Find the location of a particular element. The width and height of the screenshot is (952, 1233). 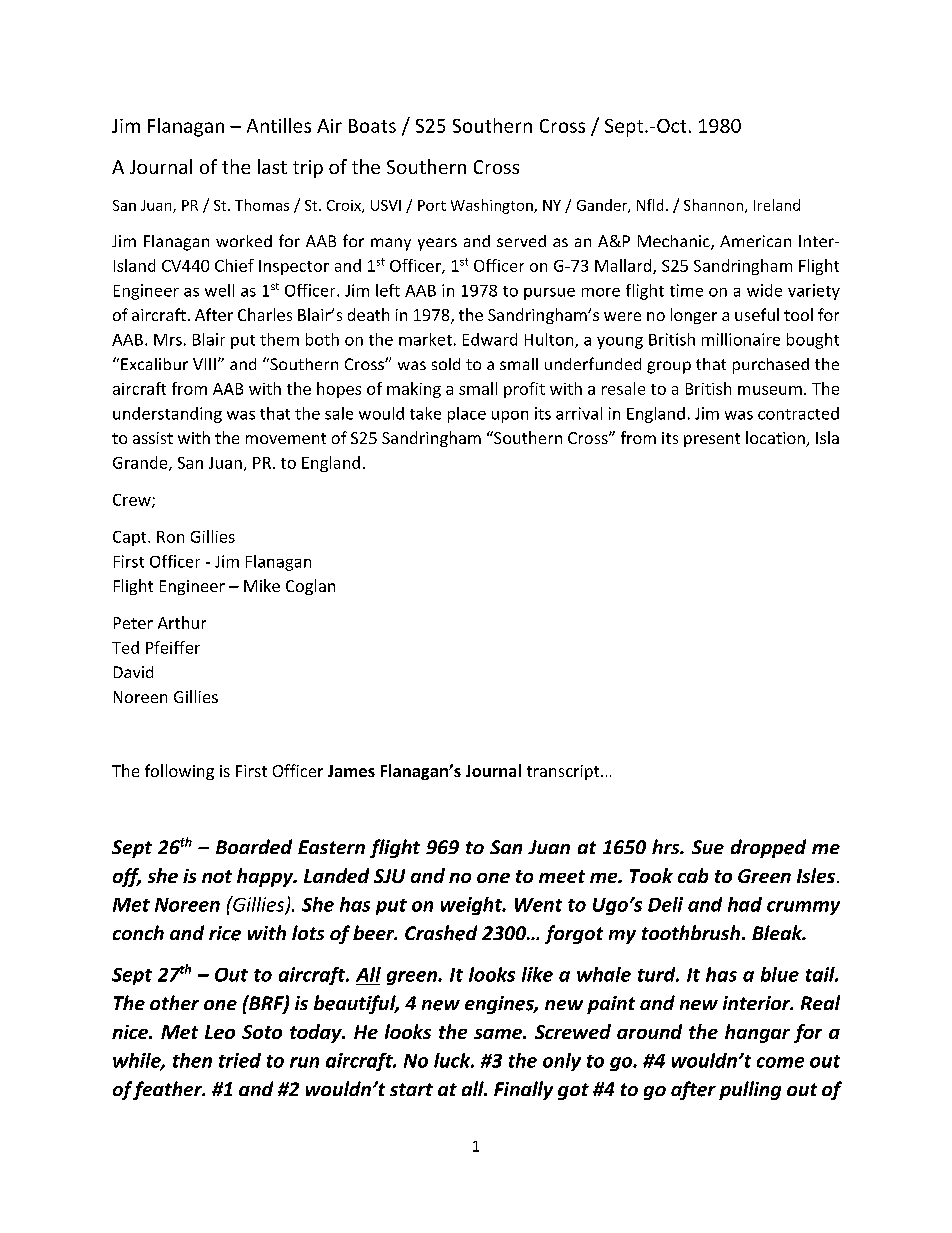

then is located at coordinates (192, 1060).
